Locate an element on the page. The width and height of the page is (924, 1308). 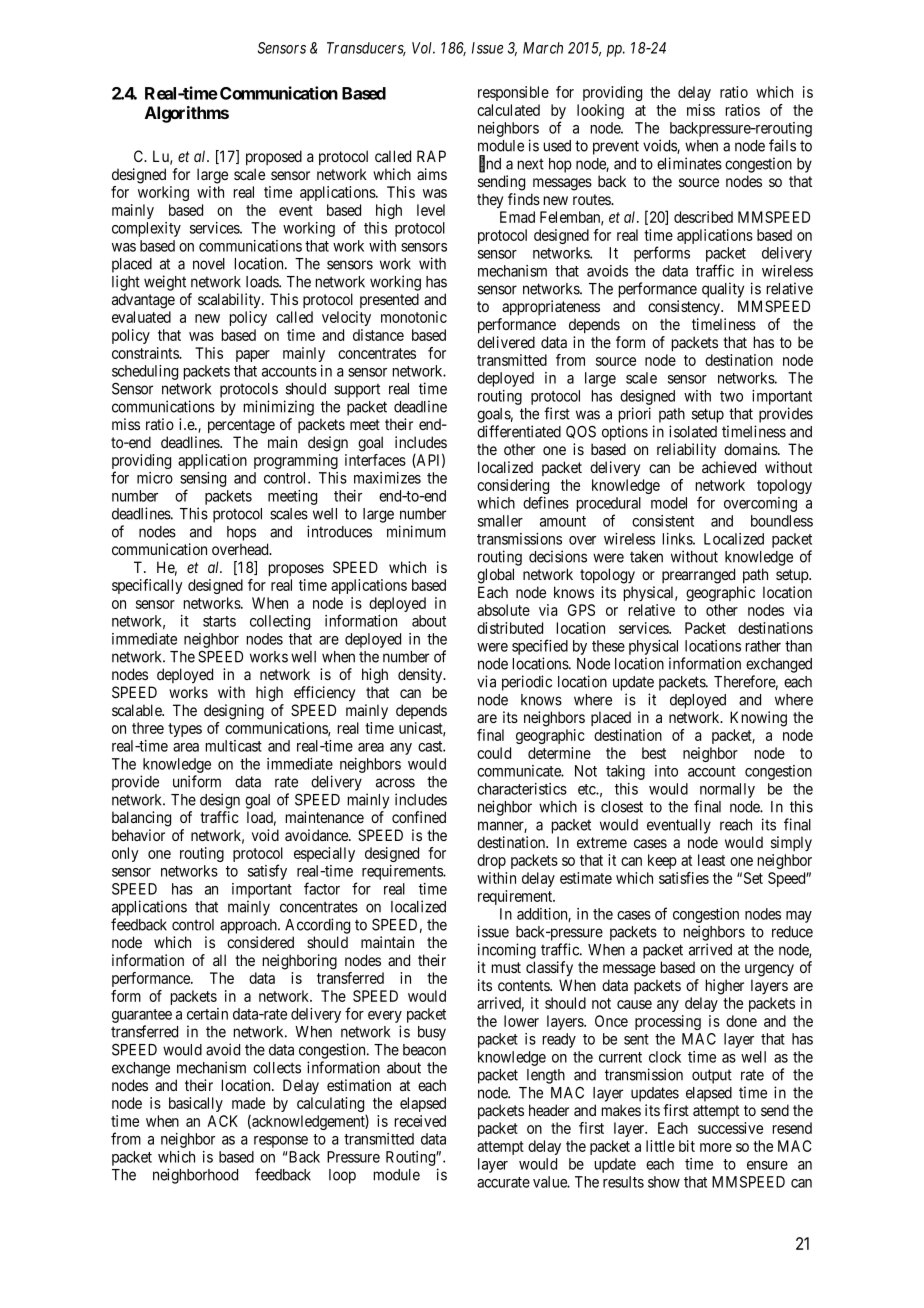
confined is located at coordinates (419, 817).
